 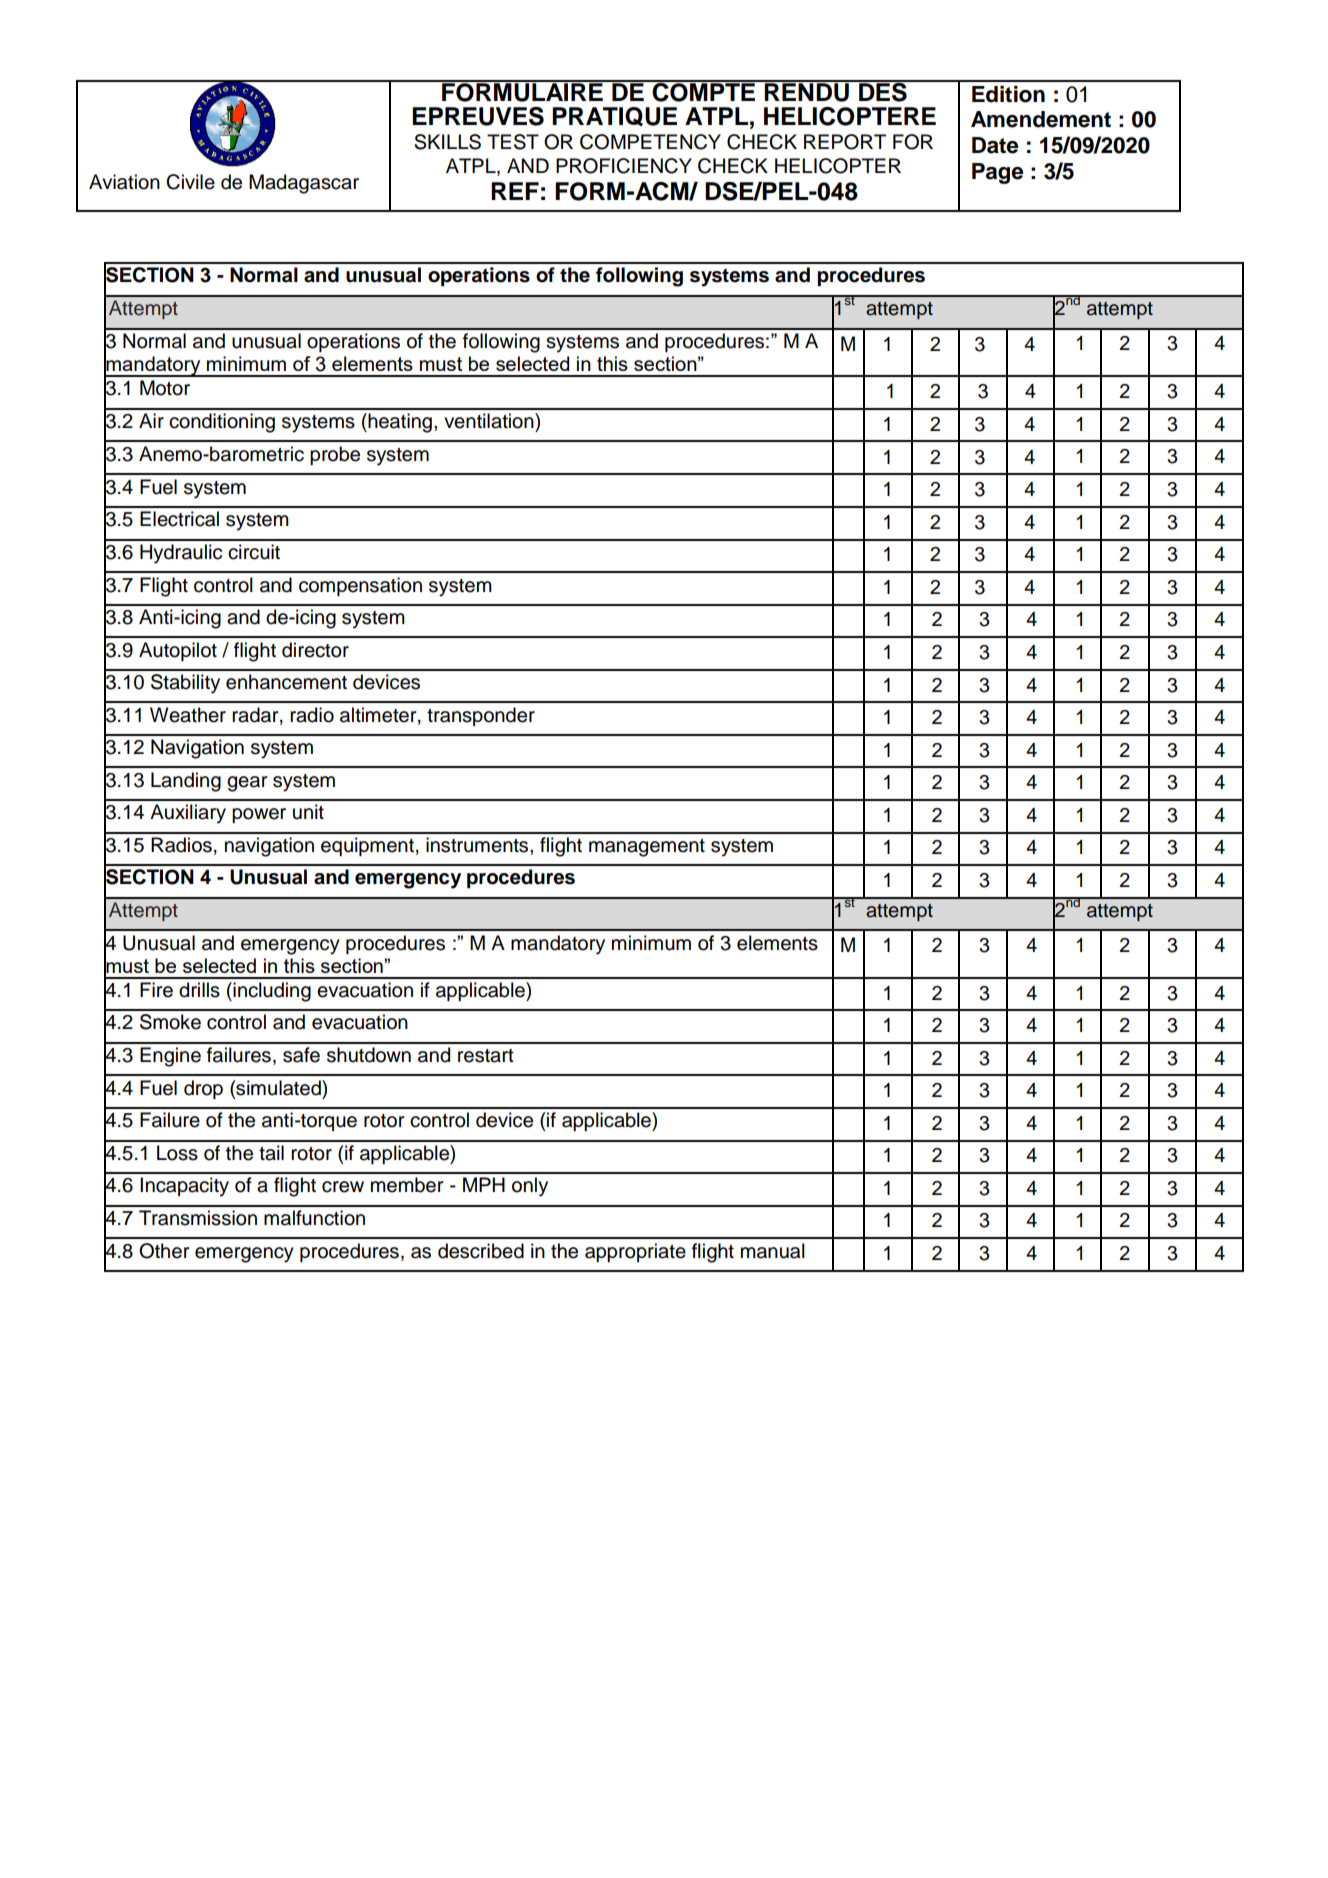 What do you see at coordinates (198, 1218) in the image?
I see `Transmission` at bounding box center [198, 1218].
